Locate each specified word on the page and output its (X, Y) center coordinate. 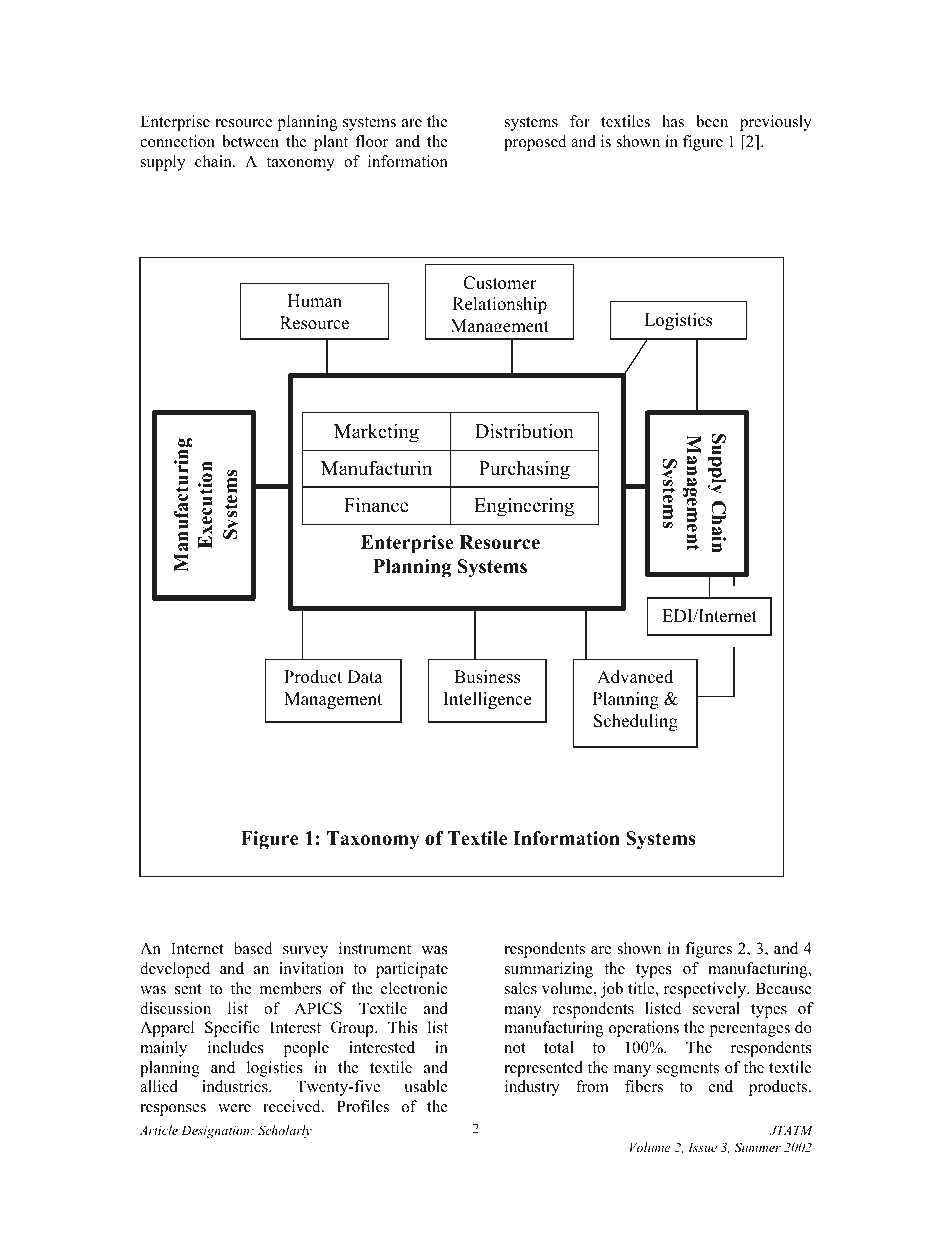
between (250, 141)
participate (412, 970)
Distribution (524, 431)
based (253, 948)
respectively (706, 990)
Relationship (499, 305)
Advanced (635, 677)
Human (314, 301)
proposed (535, 143)
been (712, 121)
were (234, 1108)
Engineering (524, 507)
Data (365, 676)
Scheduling (636, 722)
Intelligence (487, 700)
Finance (376, 505)
